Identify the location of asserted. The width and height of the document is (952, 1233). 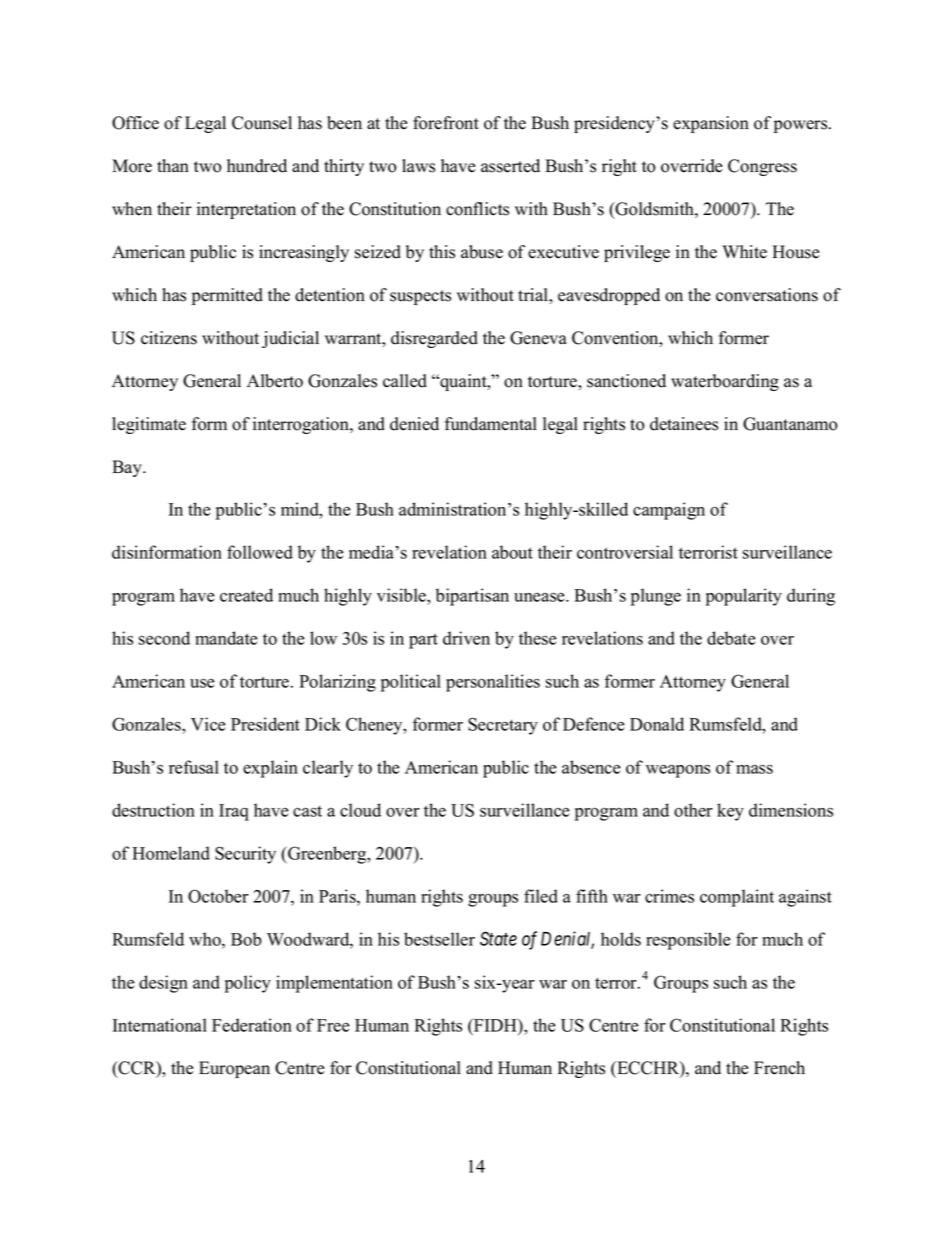
(510, 166).
